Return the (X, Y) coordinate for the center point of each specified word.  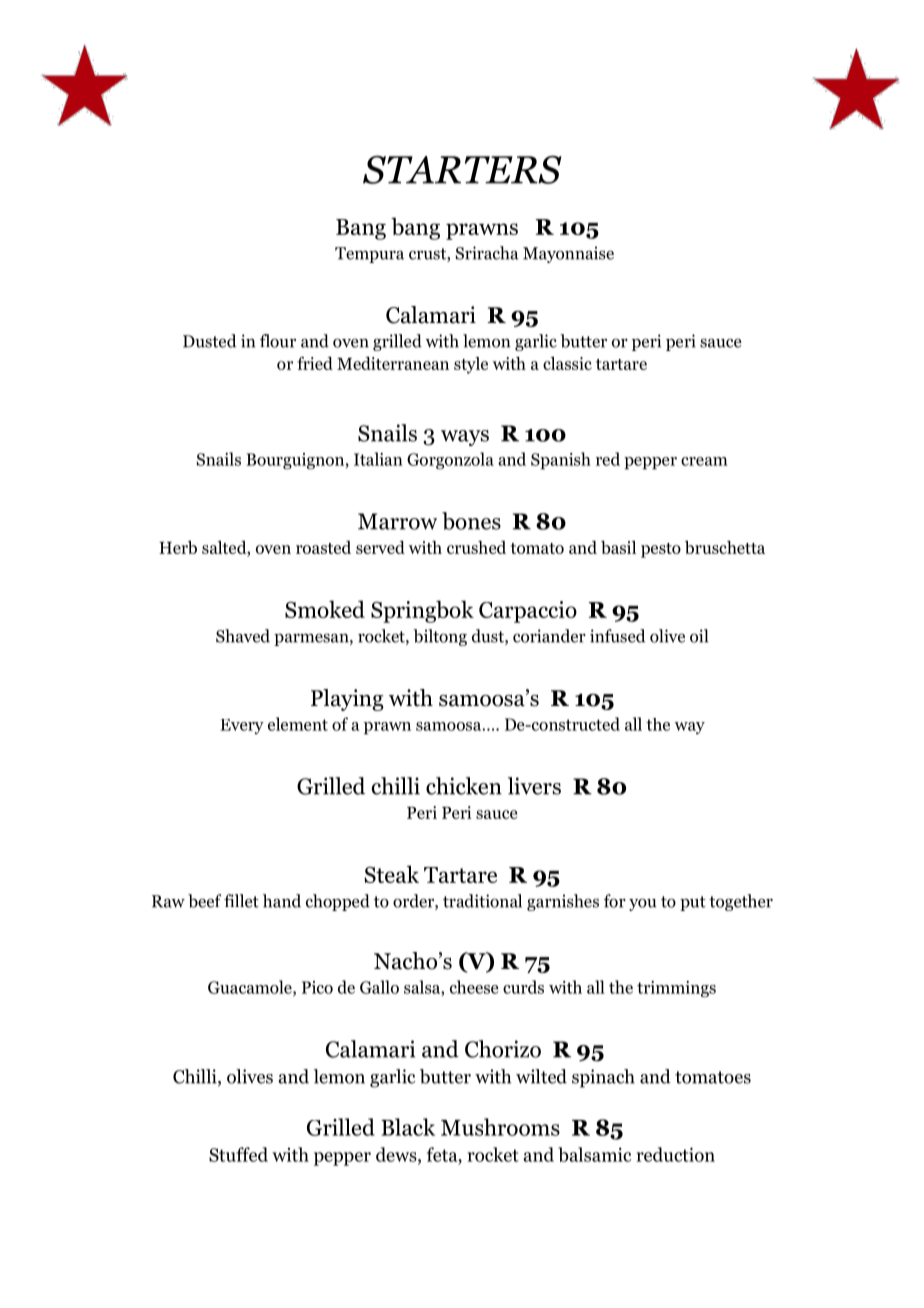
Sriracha (487, 253)
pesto (661, 550)
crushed (476, 547)
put (693, 903)
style (471, 365)
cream (704, 461)
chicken (464, 786)
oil (699, 636)
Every (242, 726)
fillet (241, 901)
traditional (482, 901)
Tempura (369, 255)
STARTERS (462, 169)
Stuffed (238, 1154)
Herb (178, 547)
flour (278, 341)
